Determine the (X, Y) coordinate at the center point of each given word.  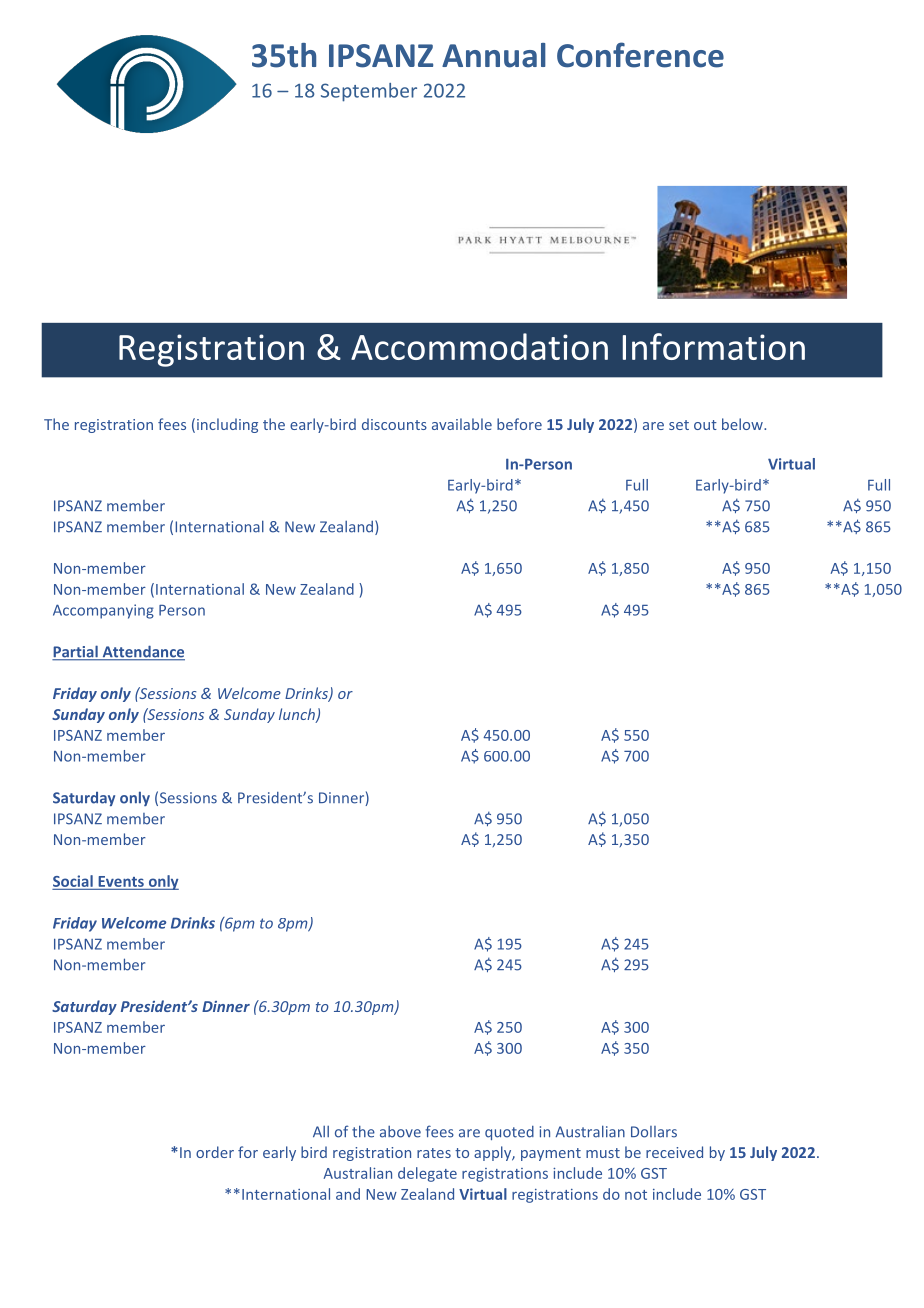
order (215, 1152)
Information (714, 346)
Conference (640, 55)
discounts (394, 424)
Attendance (142, 652)
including (227, 425)
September (369, 92)
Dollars (654, 1132)
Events (121, 881)
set (679, 425)
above (400, 1132)
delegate (427, 1174)
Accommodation (479, 346)
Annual (494, 55)
